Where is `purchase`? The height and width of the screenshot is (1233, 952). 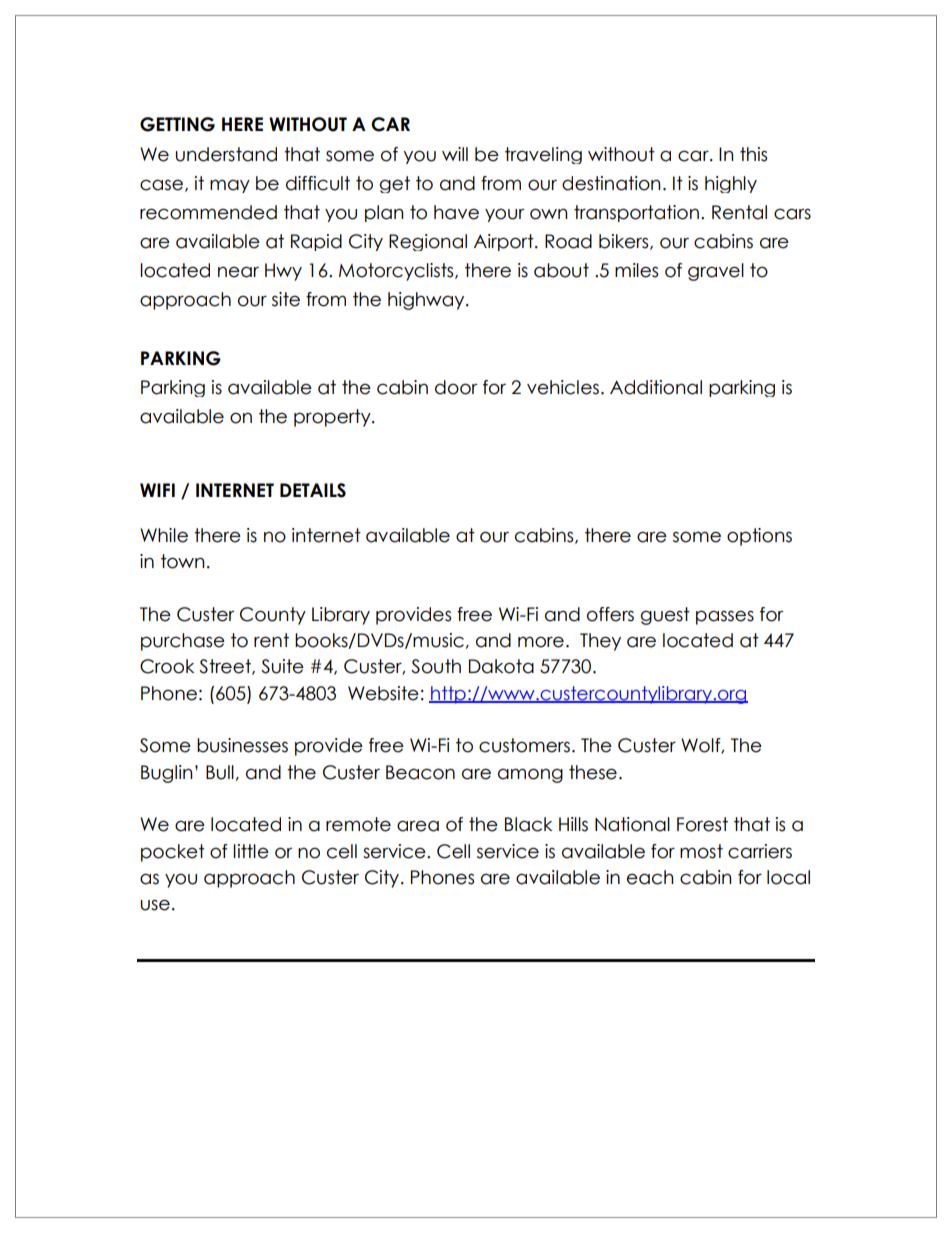 purchase is located at coordinates (183, 642).
